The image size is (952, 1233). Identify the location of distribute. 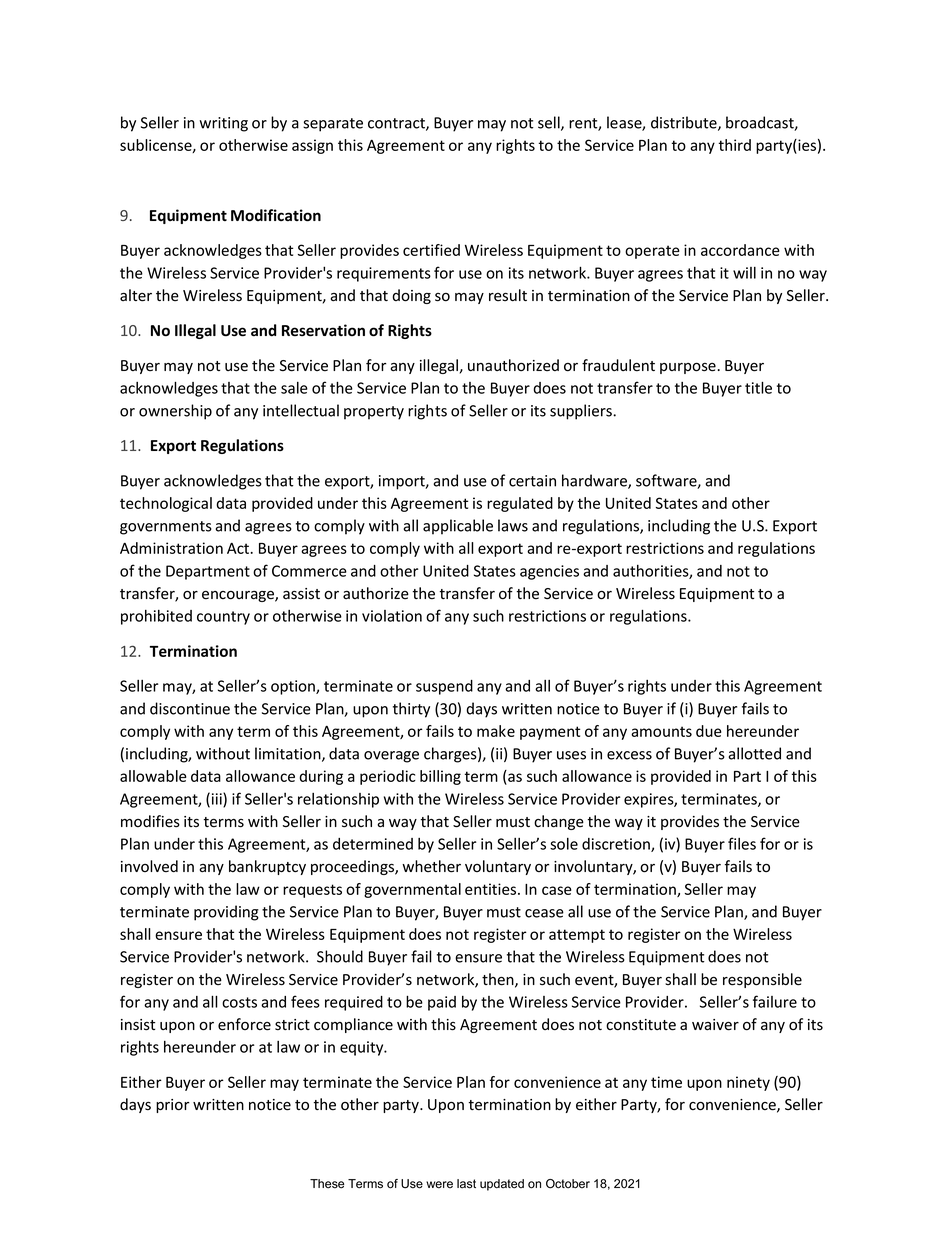
(685, 123).
